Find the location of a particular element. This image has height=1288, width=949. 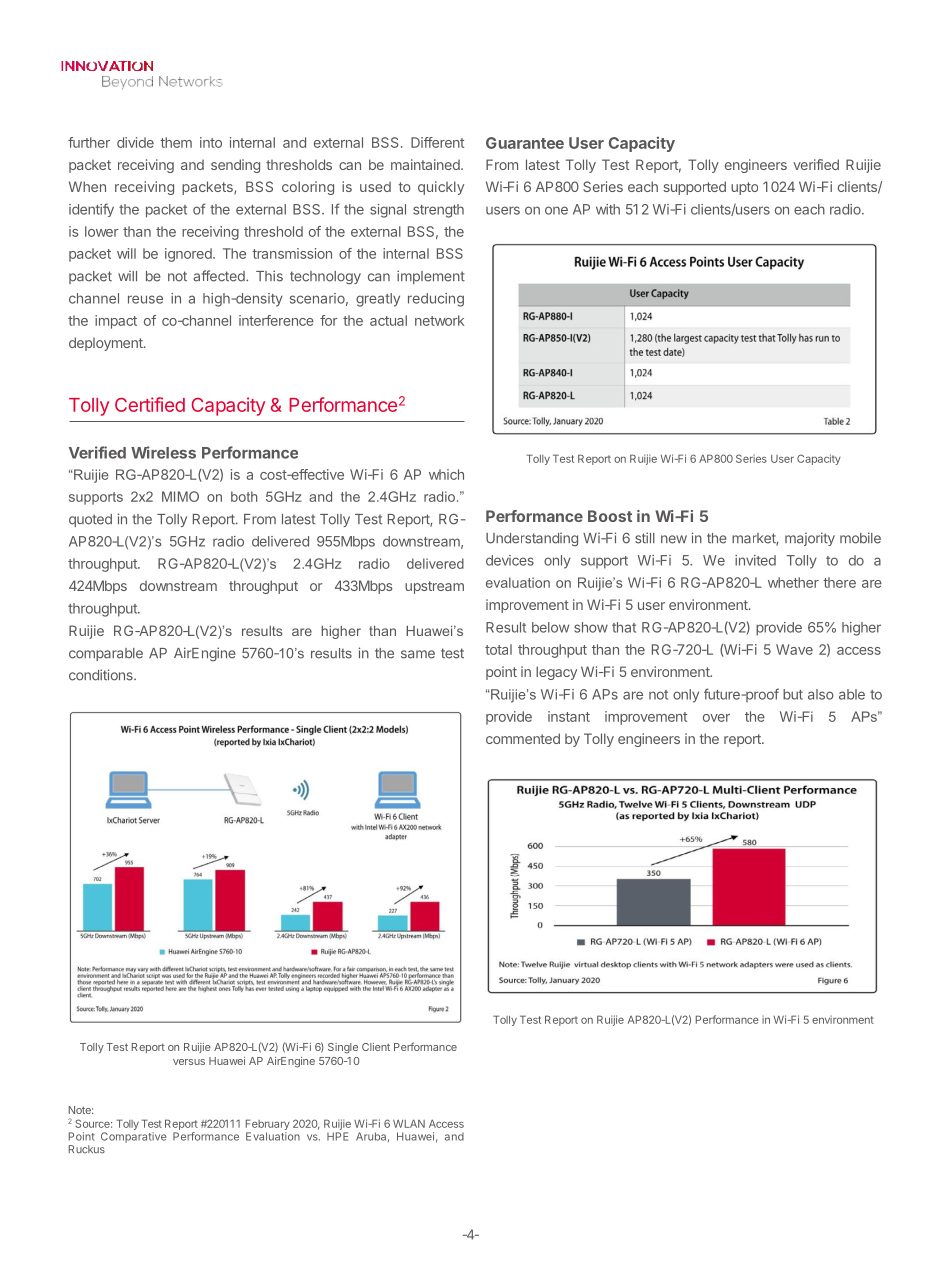

them is located at coordinates (176, 142).
